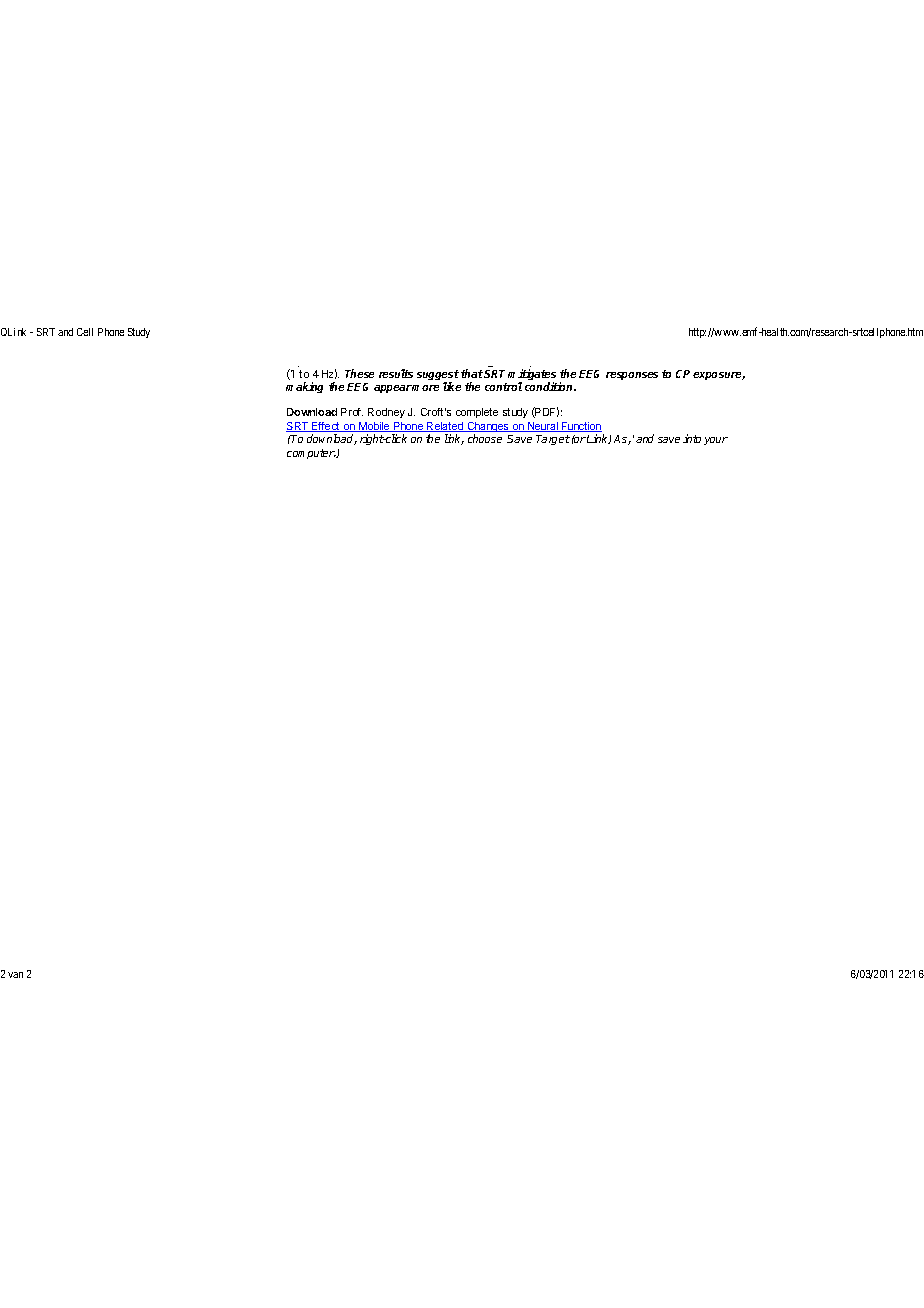 This page has width=924, height=1308. Describe the element at coordinates (15, 975) in the page. I see `van` at that location.
